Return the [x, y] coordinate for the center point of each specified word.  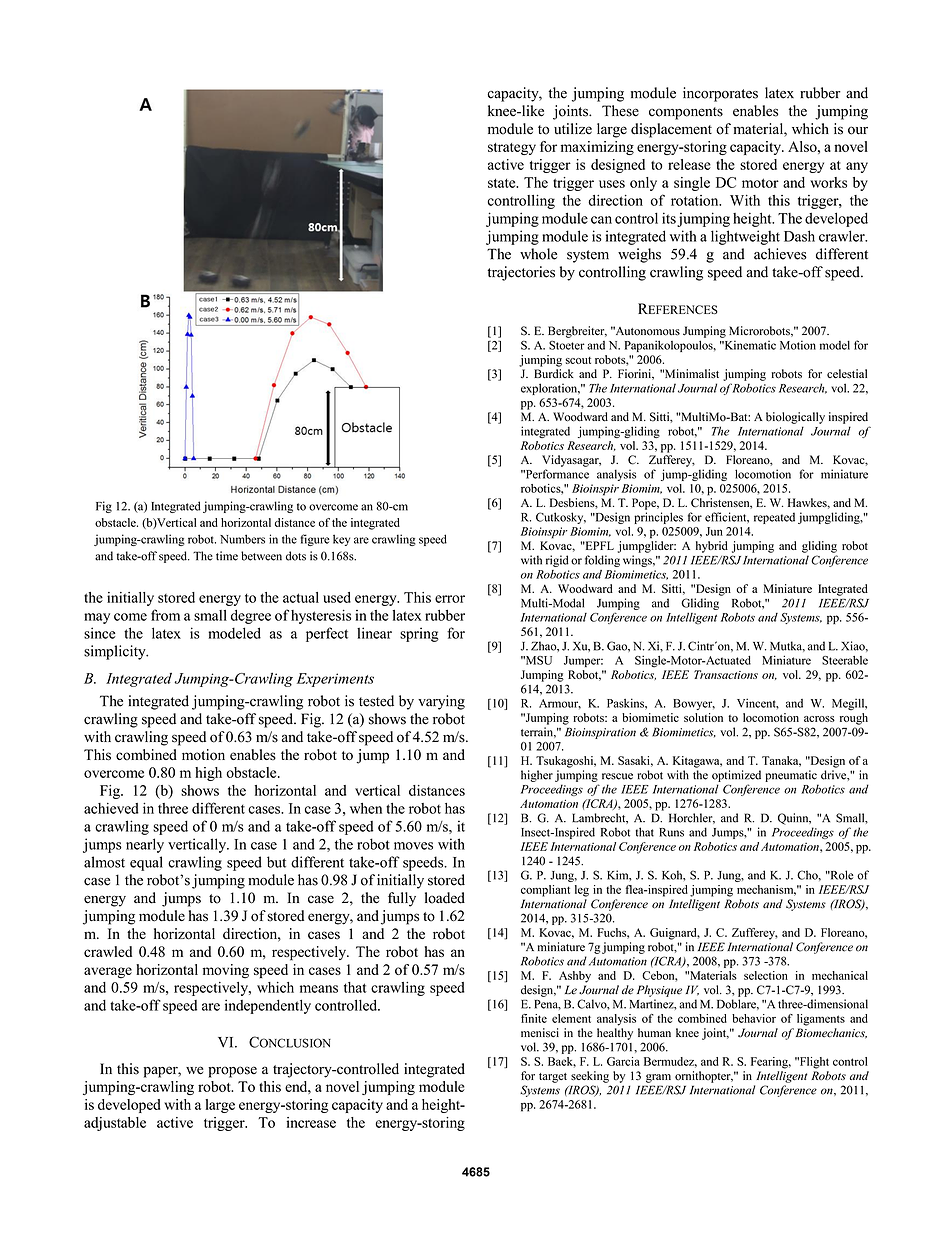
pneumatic [791, 776]
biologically [795, 418]
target [553, 1078]
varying [441, 702]
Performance [556, 474]
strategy [512, 149]
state [503, 183]
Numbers [242, 539]
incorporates [720, 94]
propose [232, 1072]
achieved [111, 808]
